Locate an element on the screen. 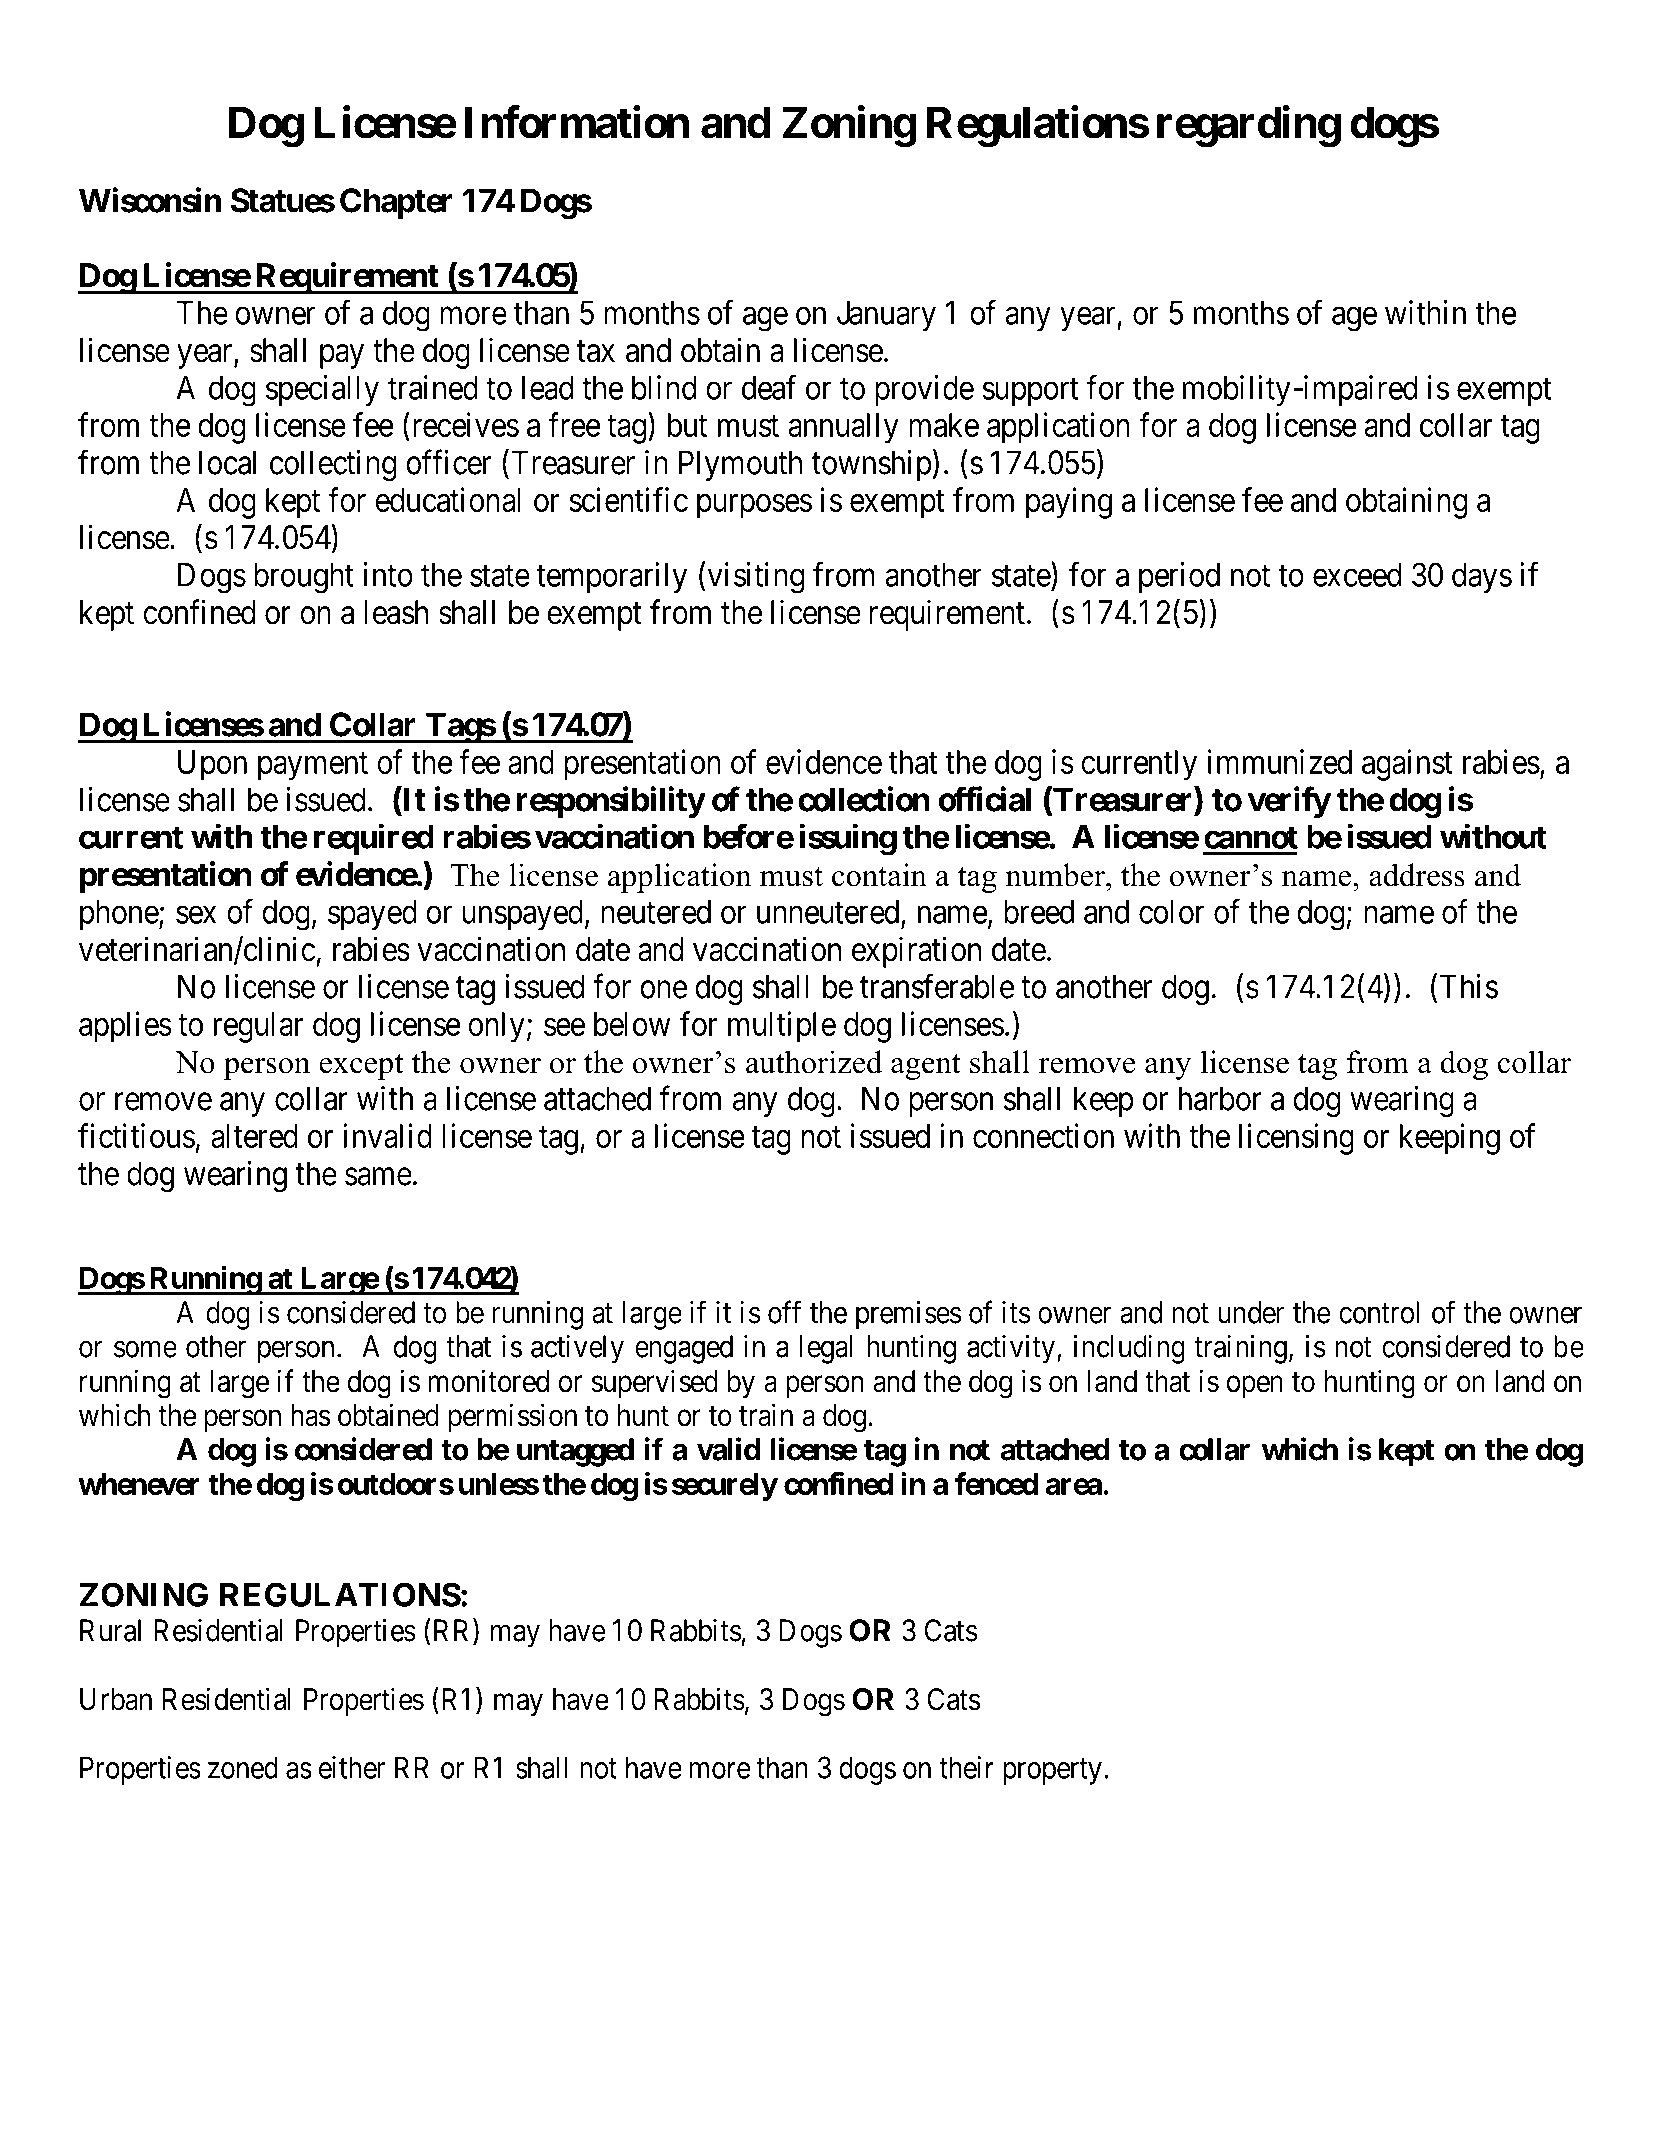 This screenshot has width=1660, height=2148. Wisconsin is located at coordinates (150, 200).
